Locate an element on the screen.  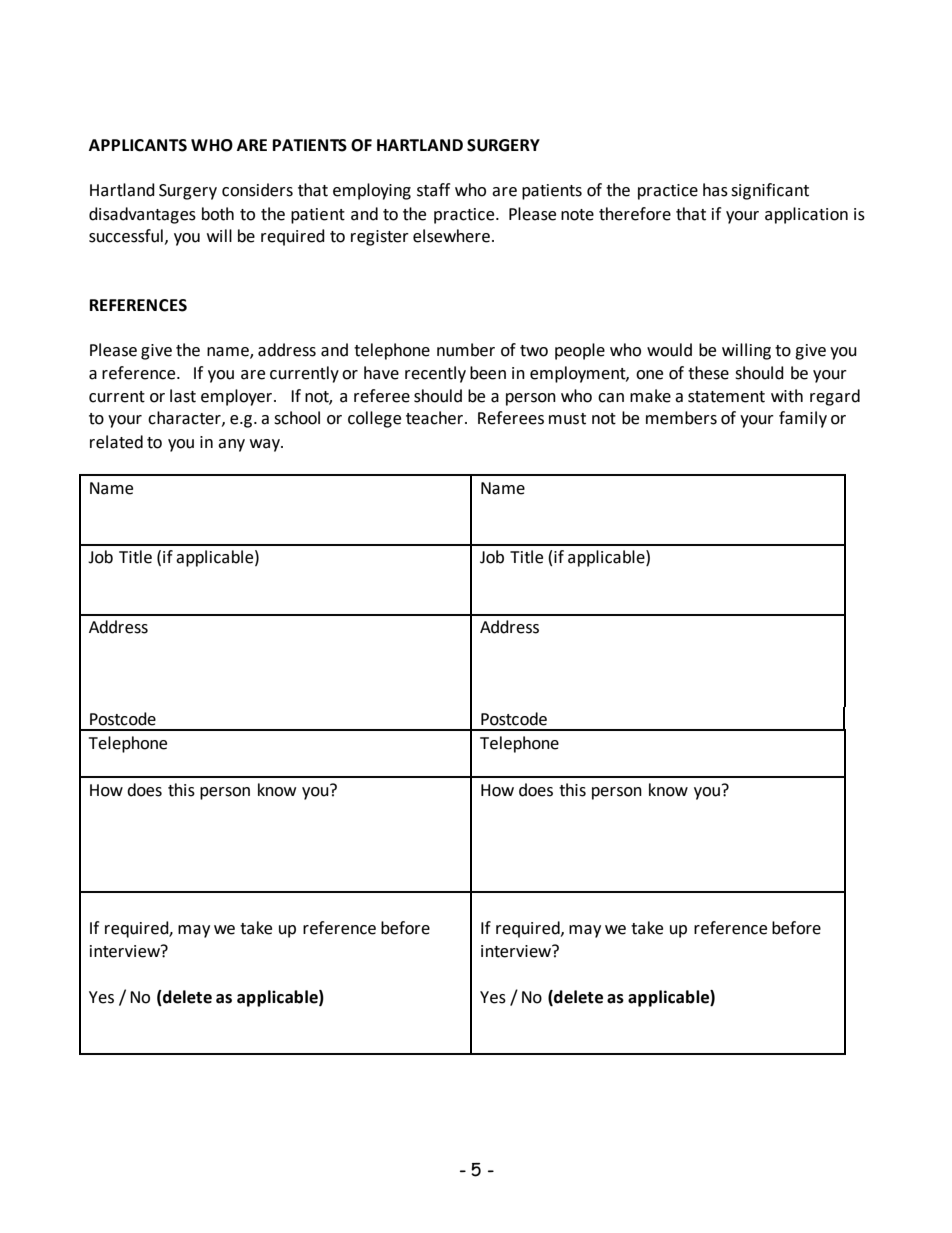
last is located at coordinates (183, 396).
